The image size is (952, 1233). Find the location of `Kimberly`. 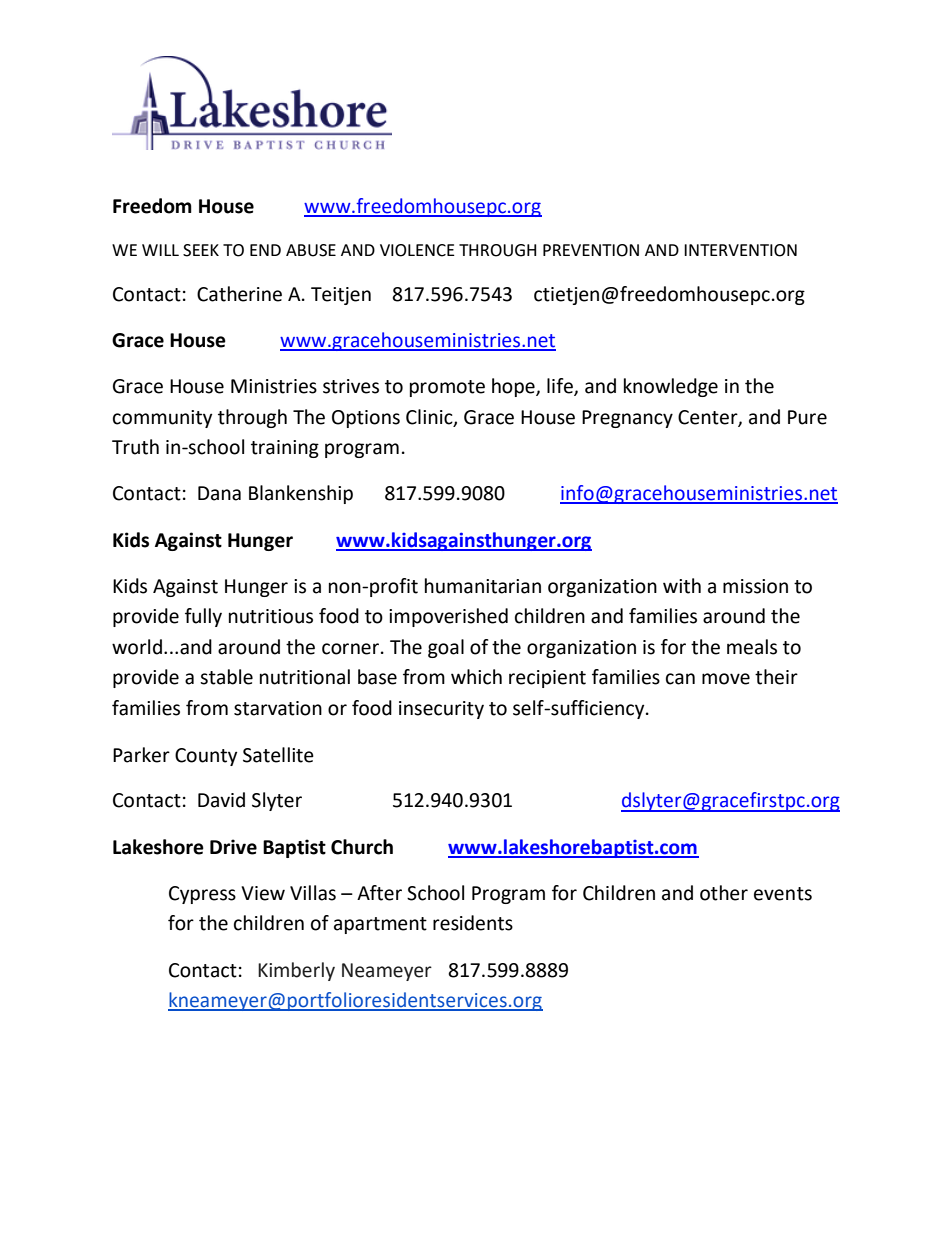

Kimberly is located at coordinates (296, 971).
